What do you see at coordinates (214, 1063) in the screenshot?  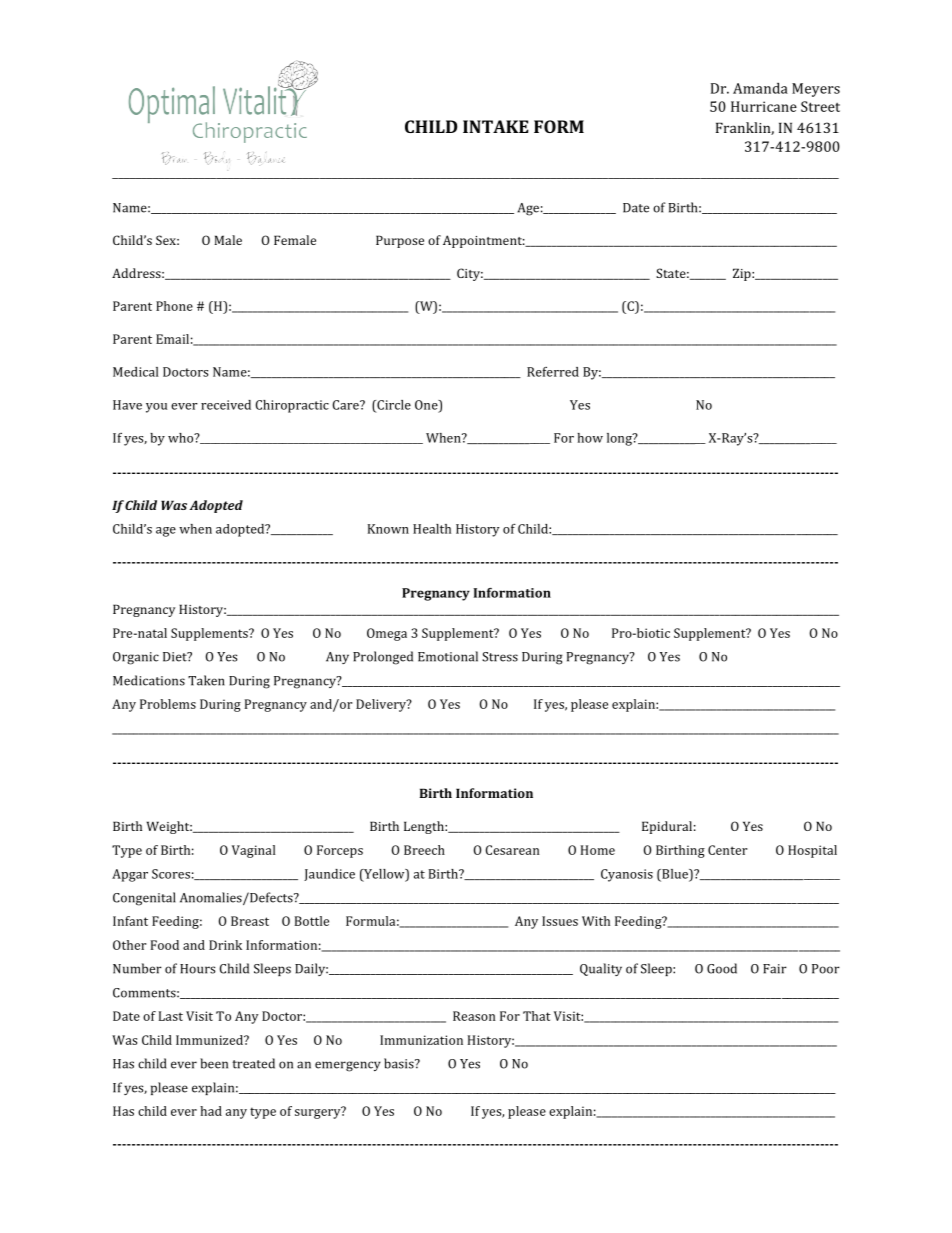 I see `been` at bounding box center [214, 1063].
